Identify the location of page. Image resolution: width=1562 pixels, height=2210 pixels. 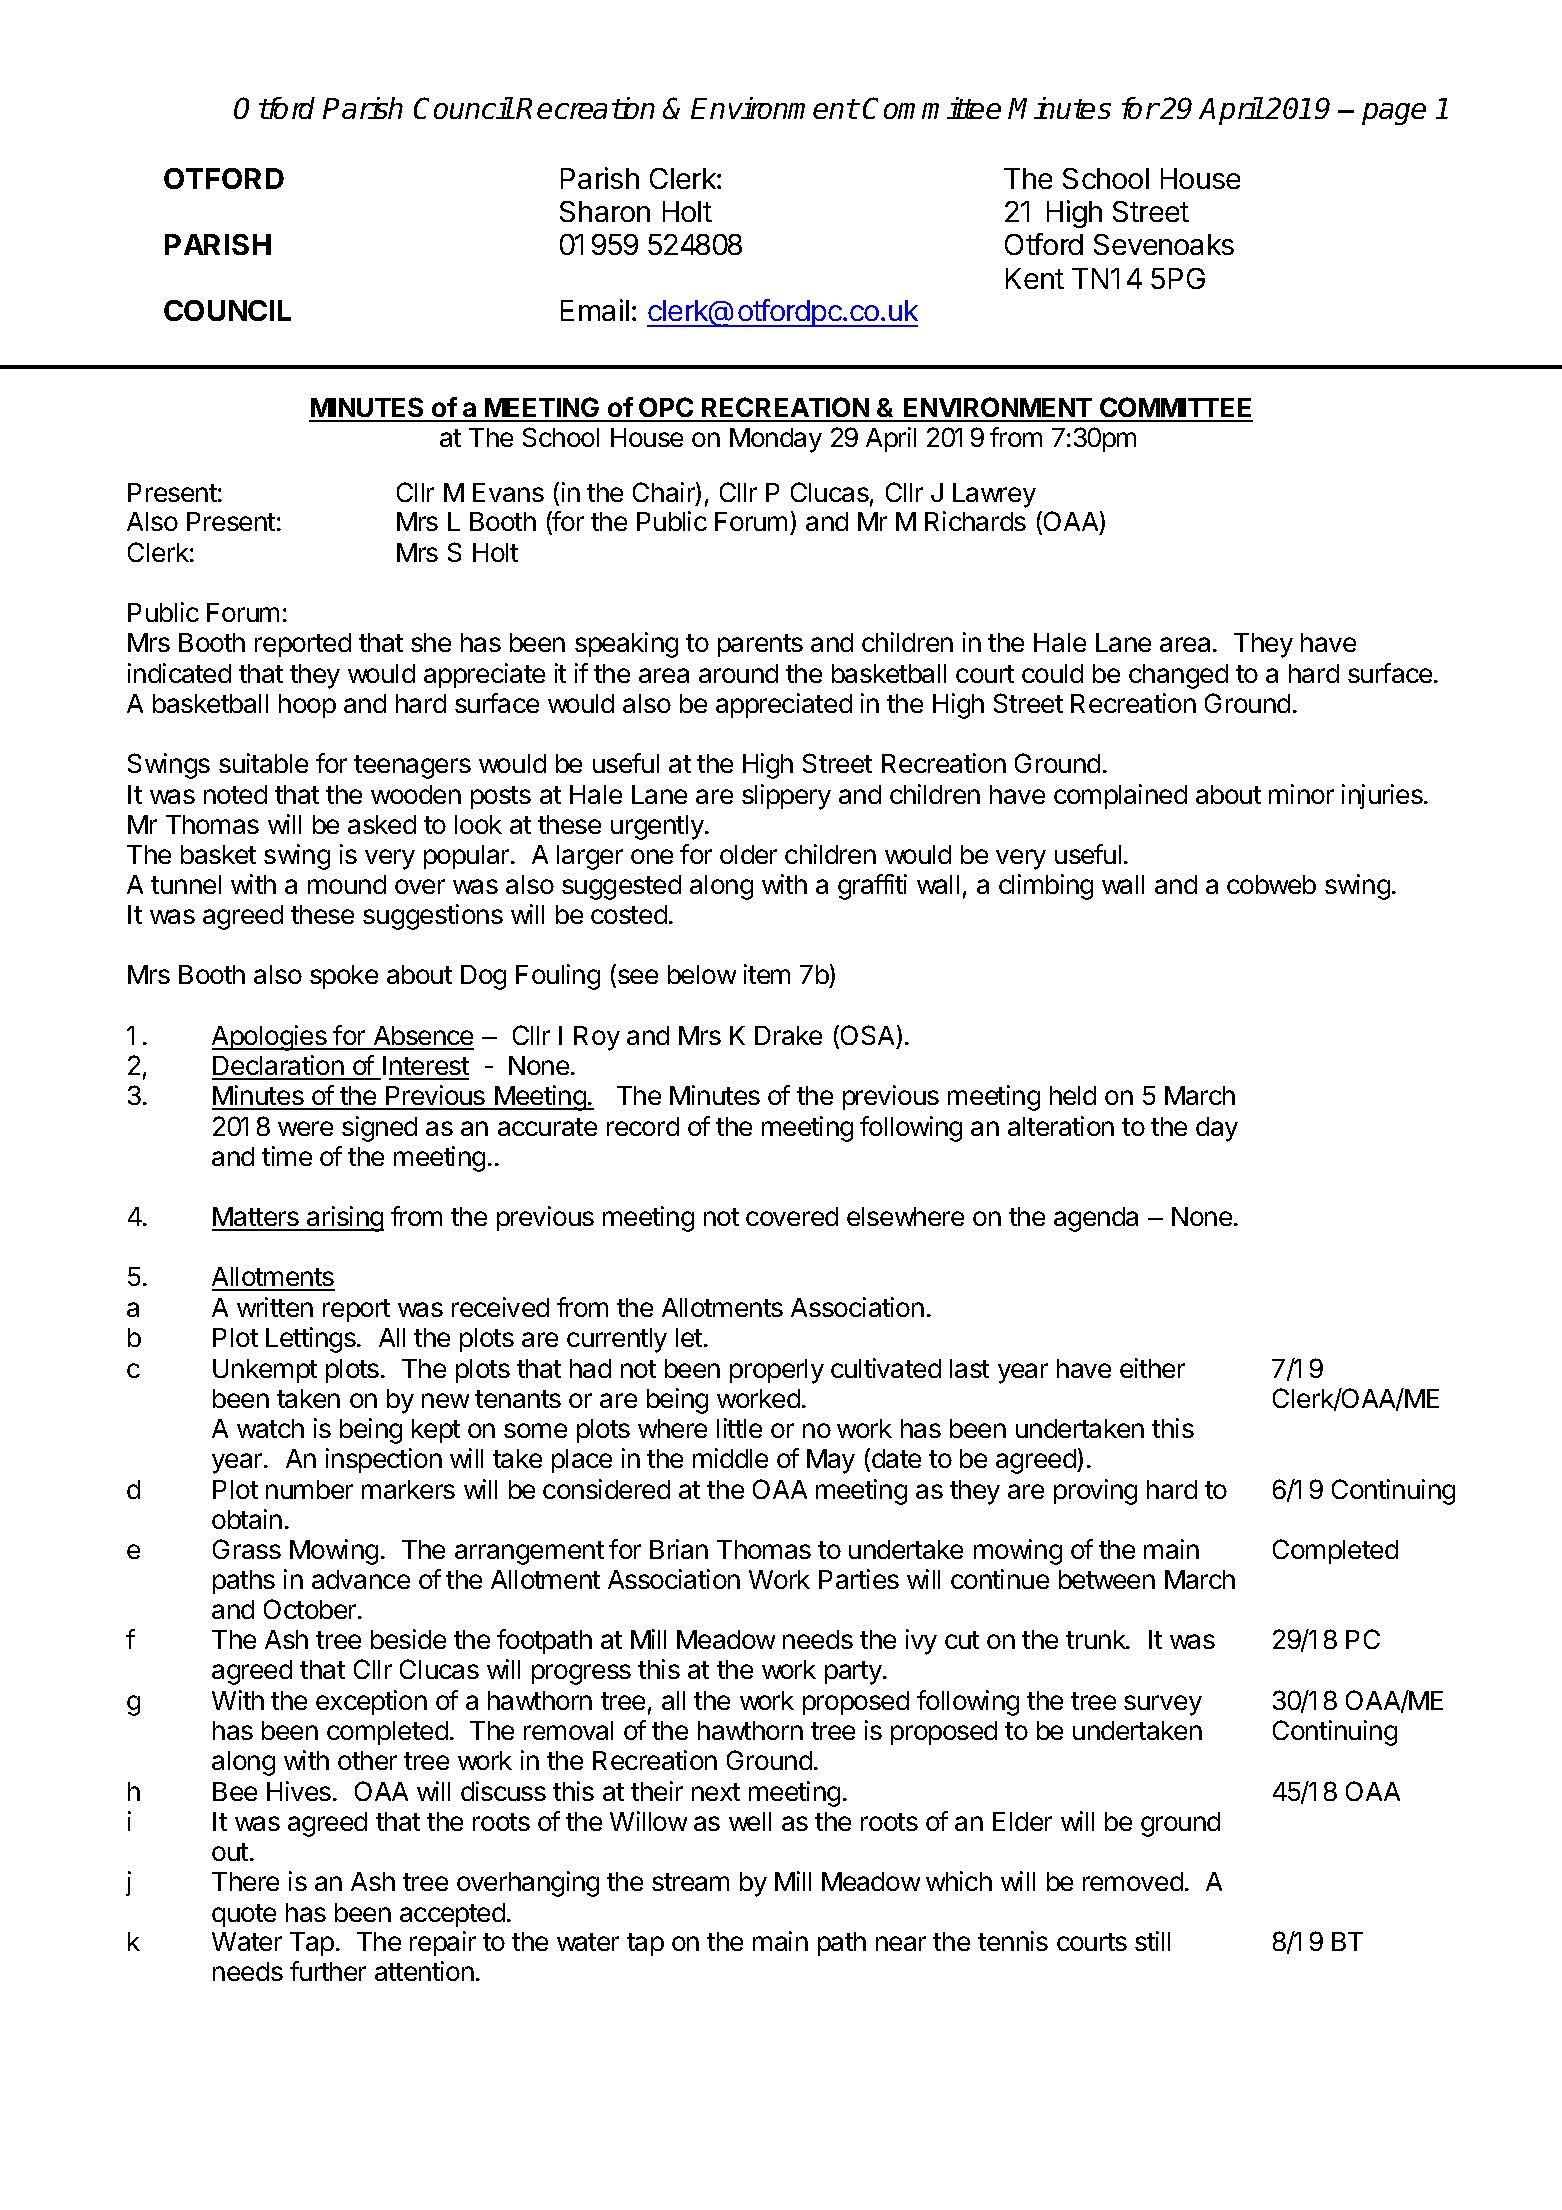
(1394, 114).
